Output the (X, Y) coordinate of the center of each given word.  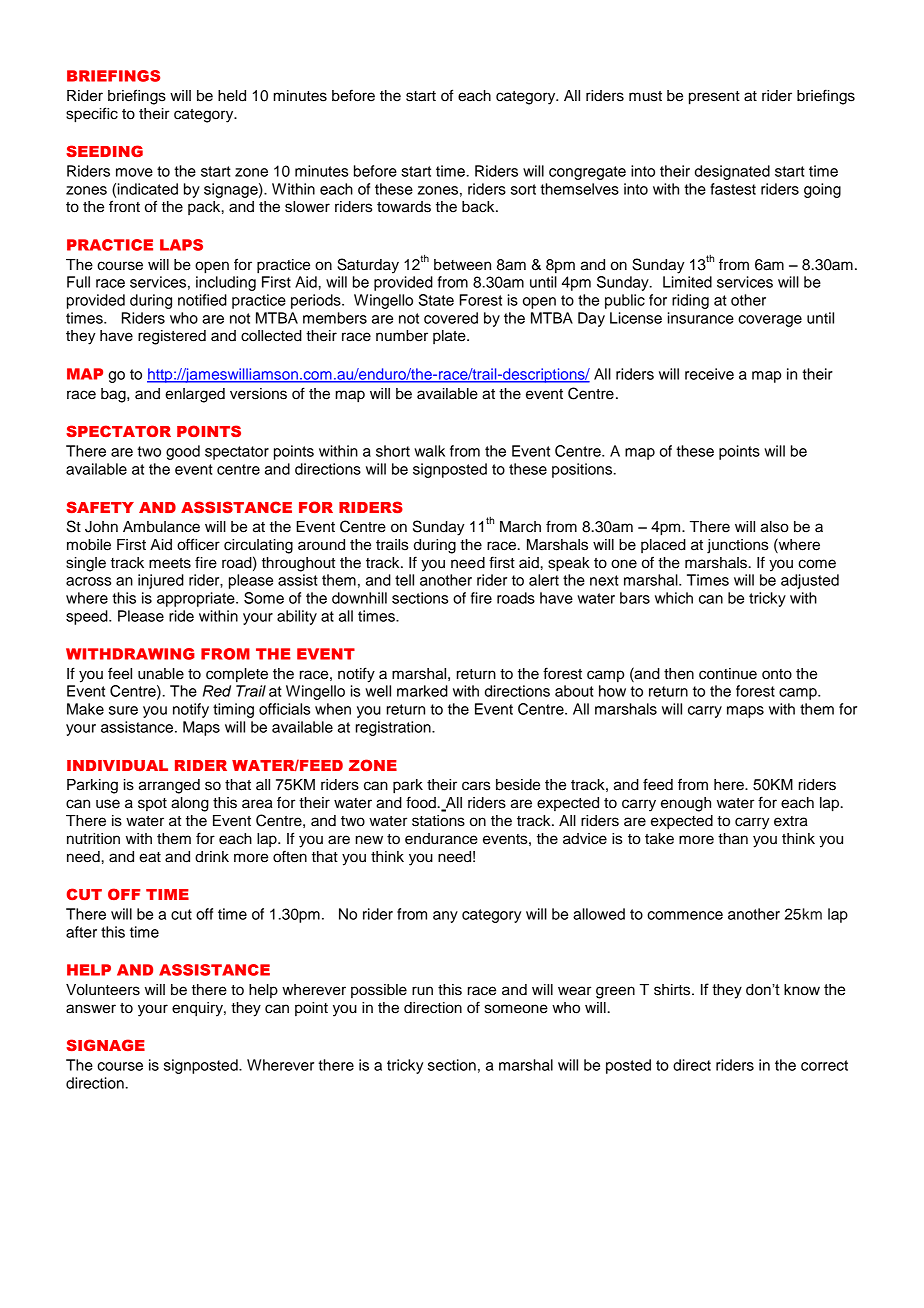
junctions (737, 546)
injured (161, 581)
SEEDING (104, 151)
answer (91, 1009)
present (714, 98)
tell (404, 580)
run (422, 991)
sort (523, 189)
